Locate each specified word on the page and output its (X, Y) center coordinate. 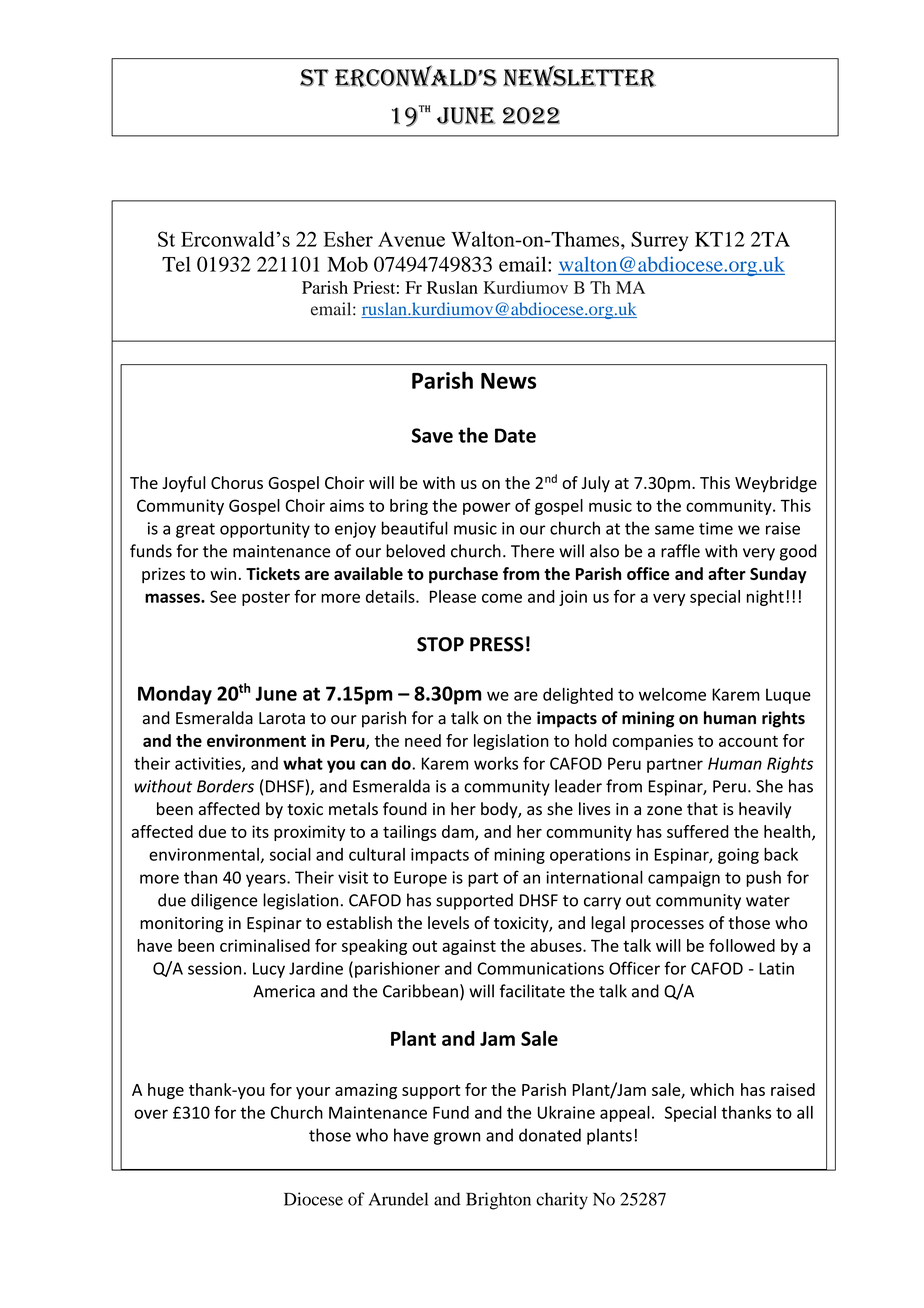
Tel (176, 264)
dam (459, 832)
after (727, 573)
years (267, 880)
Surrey (659, 241)
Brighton (498, 1201)
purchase (463, 575)
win (223, 574)
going (738, 856)
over (151, 1114)
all (805, 1112)
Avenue (411, 239)
